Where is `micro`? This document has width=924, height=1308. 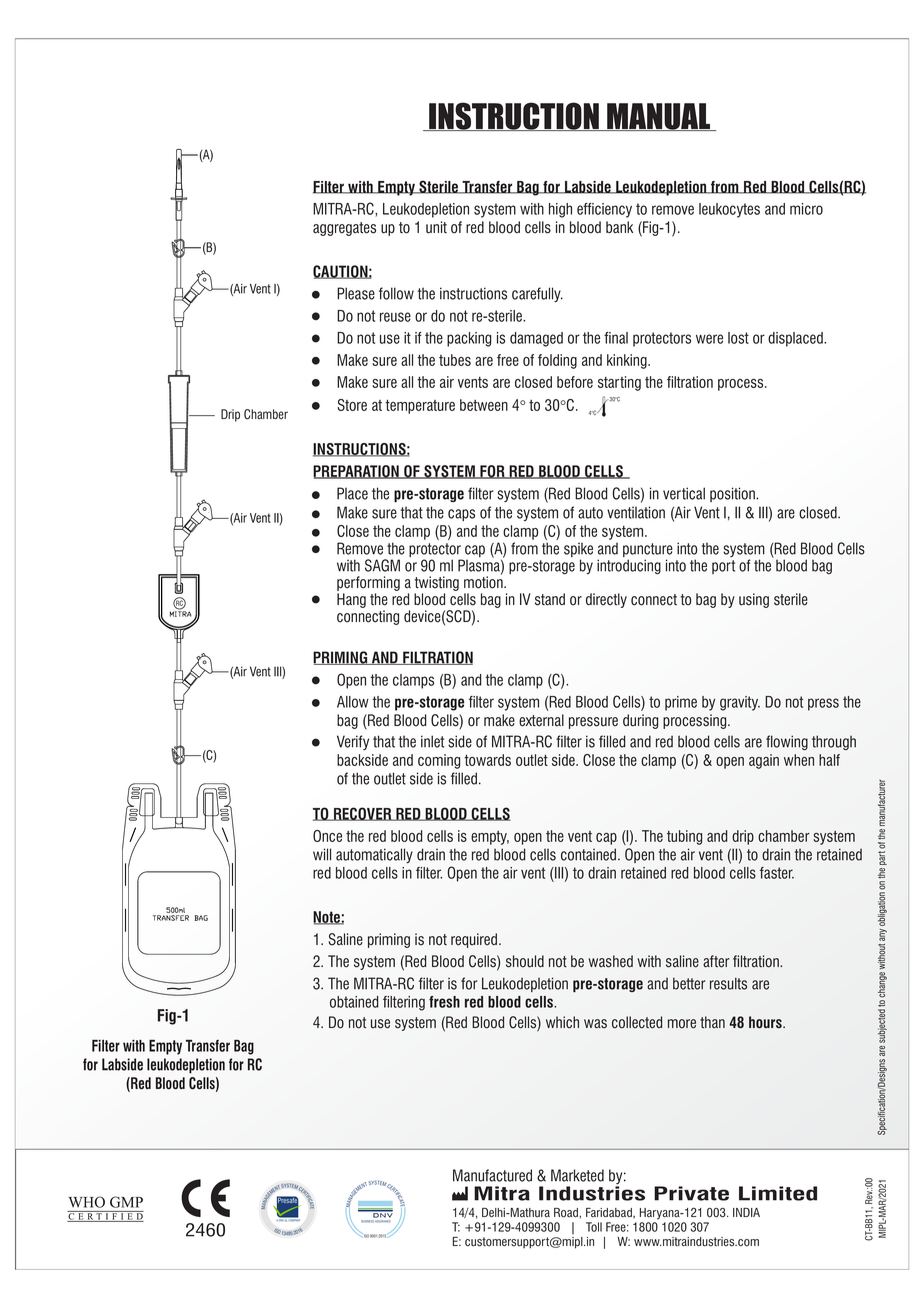 micro is located at coordinates (806, 209).
